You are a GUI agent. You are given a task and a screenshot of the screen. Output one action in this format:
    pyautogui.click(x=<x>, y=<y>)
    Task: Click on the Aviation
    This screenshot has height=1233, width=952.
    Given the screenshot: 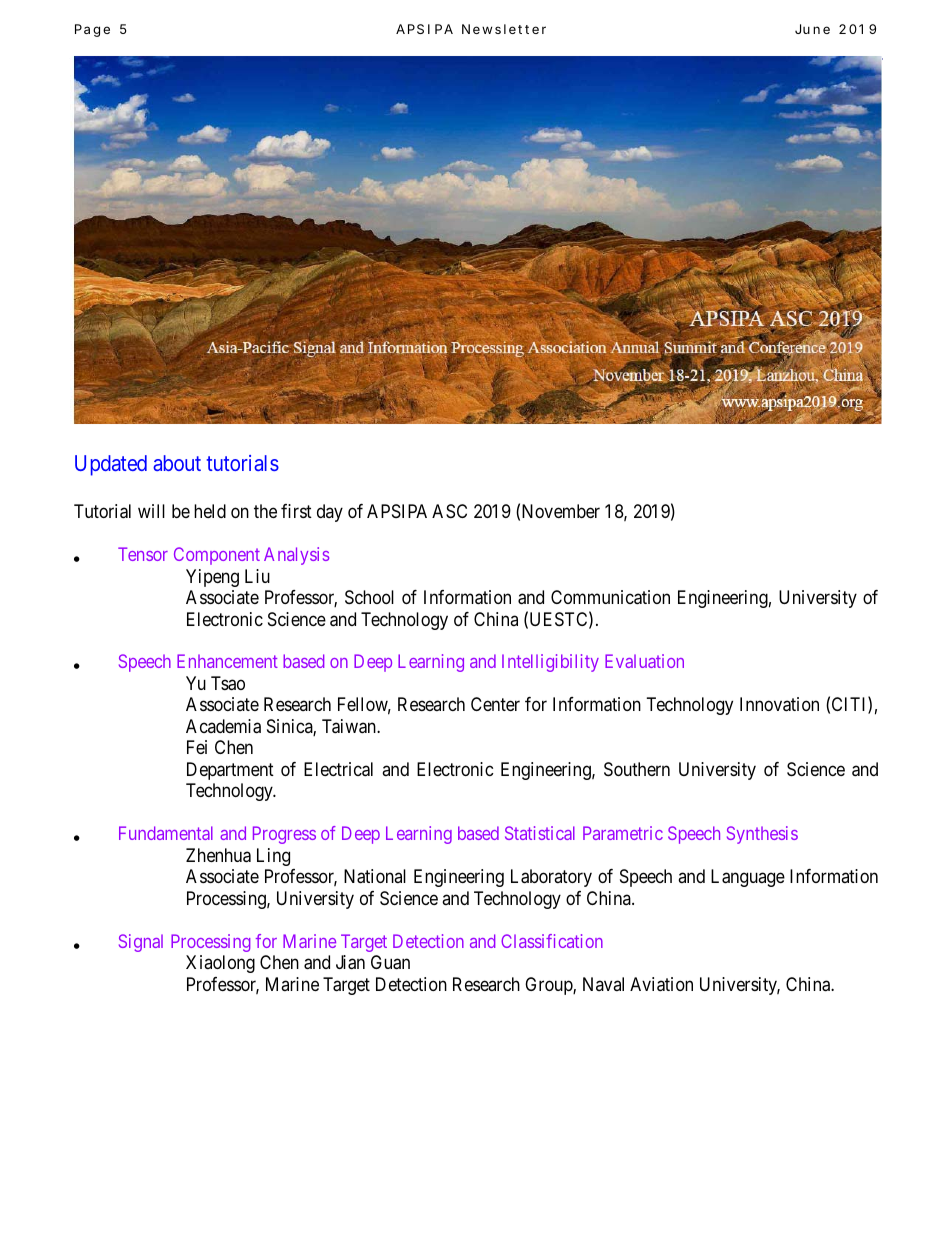 What is the action you would take?
    pyautogui.click(x=661, y=984)
